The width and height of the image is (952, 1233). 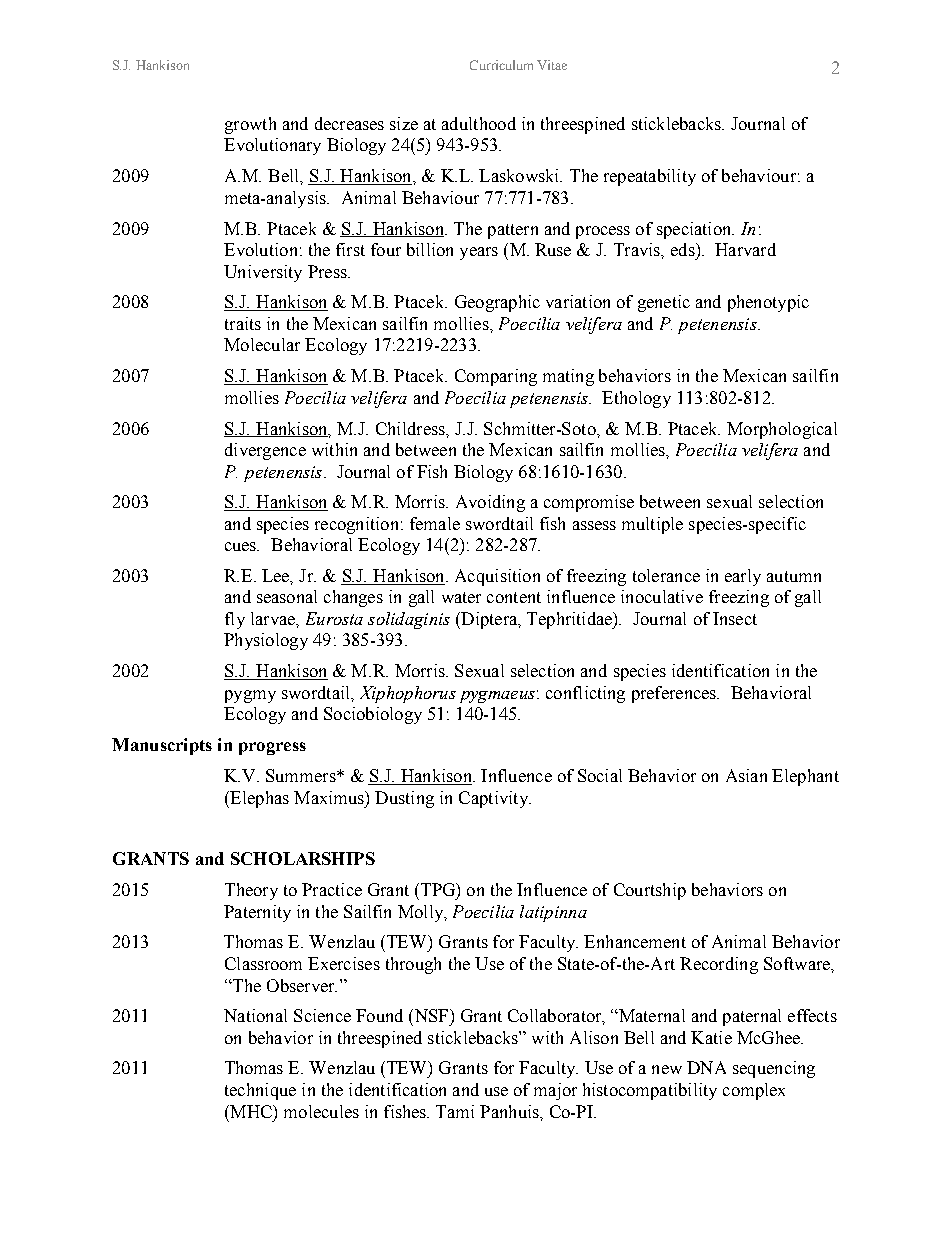 What do you see at coordinates (494, 799) in the image?
I see `Captivity` at bounding box center [494, 799].
